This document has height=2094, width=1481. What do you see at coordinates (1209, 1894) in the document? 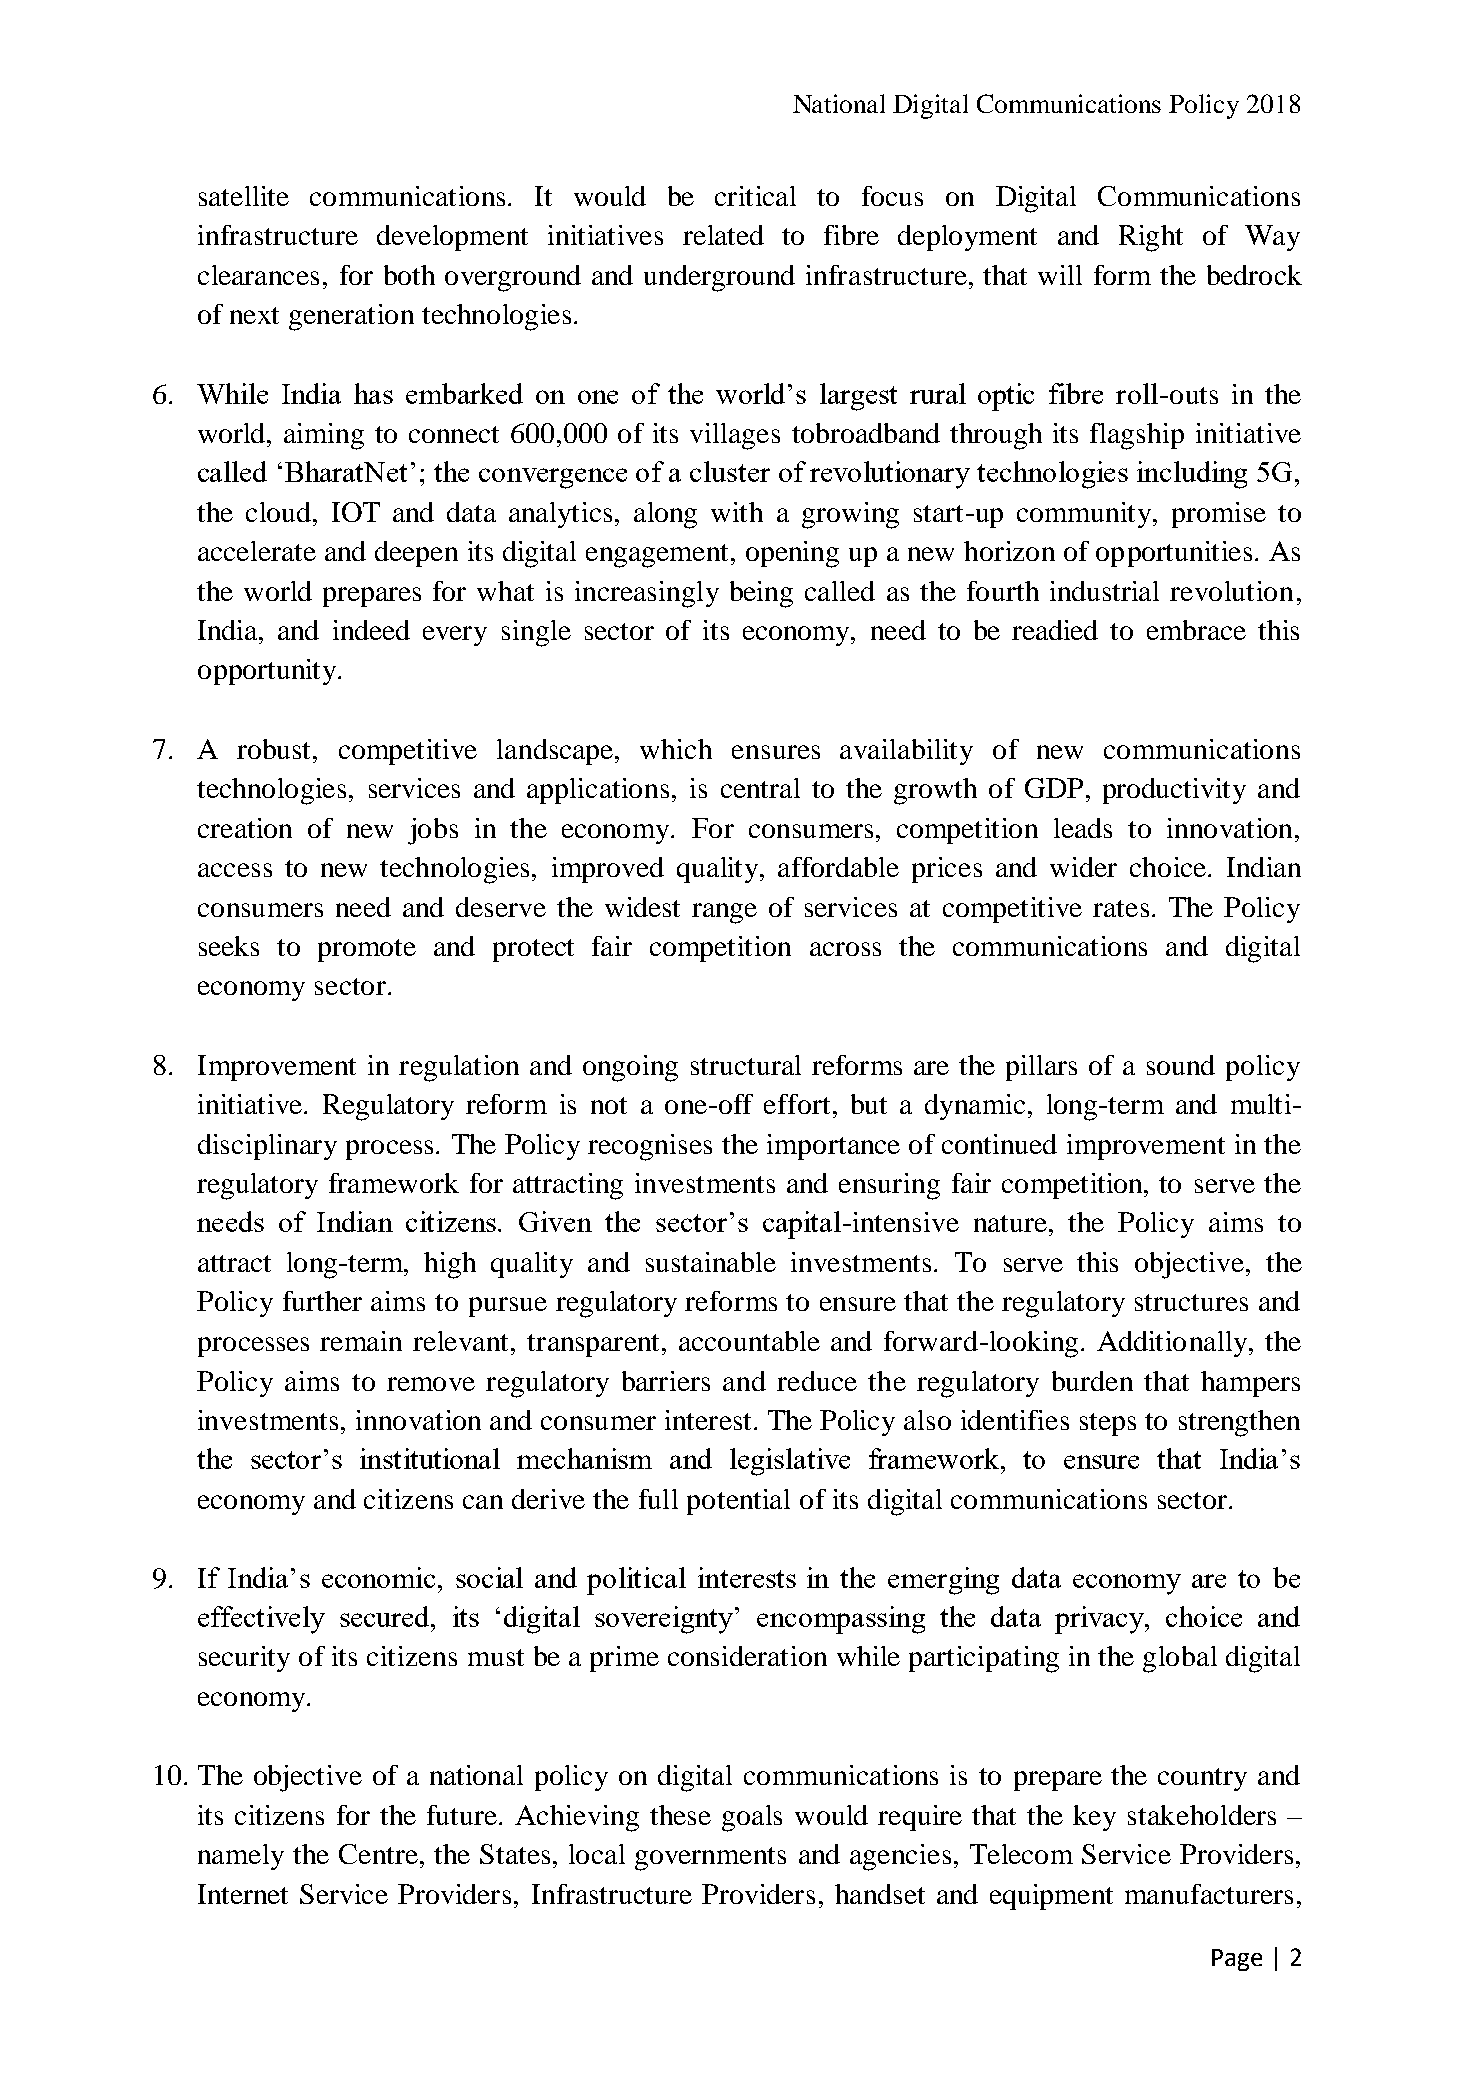
I see `manufacturers` at bounding box center [1209, 1894].
